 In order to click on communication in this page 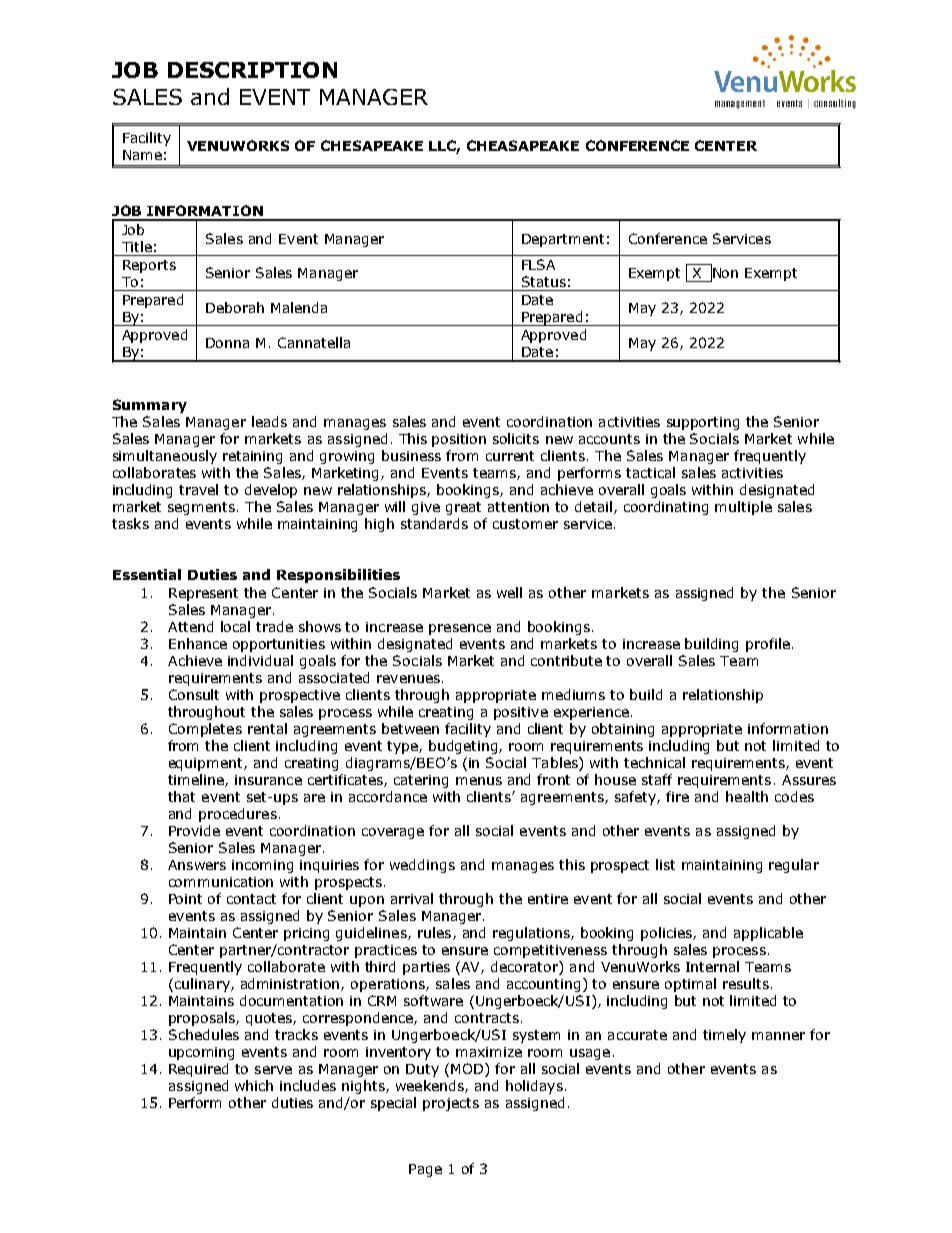, I will do `click(221, 882)`.
